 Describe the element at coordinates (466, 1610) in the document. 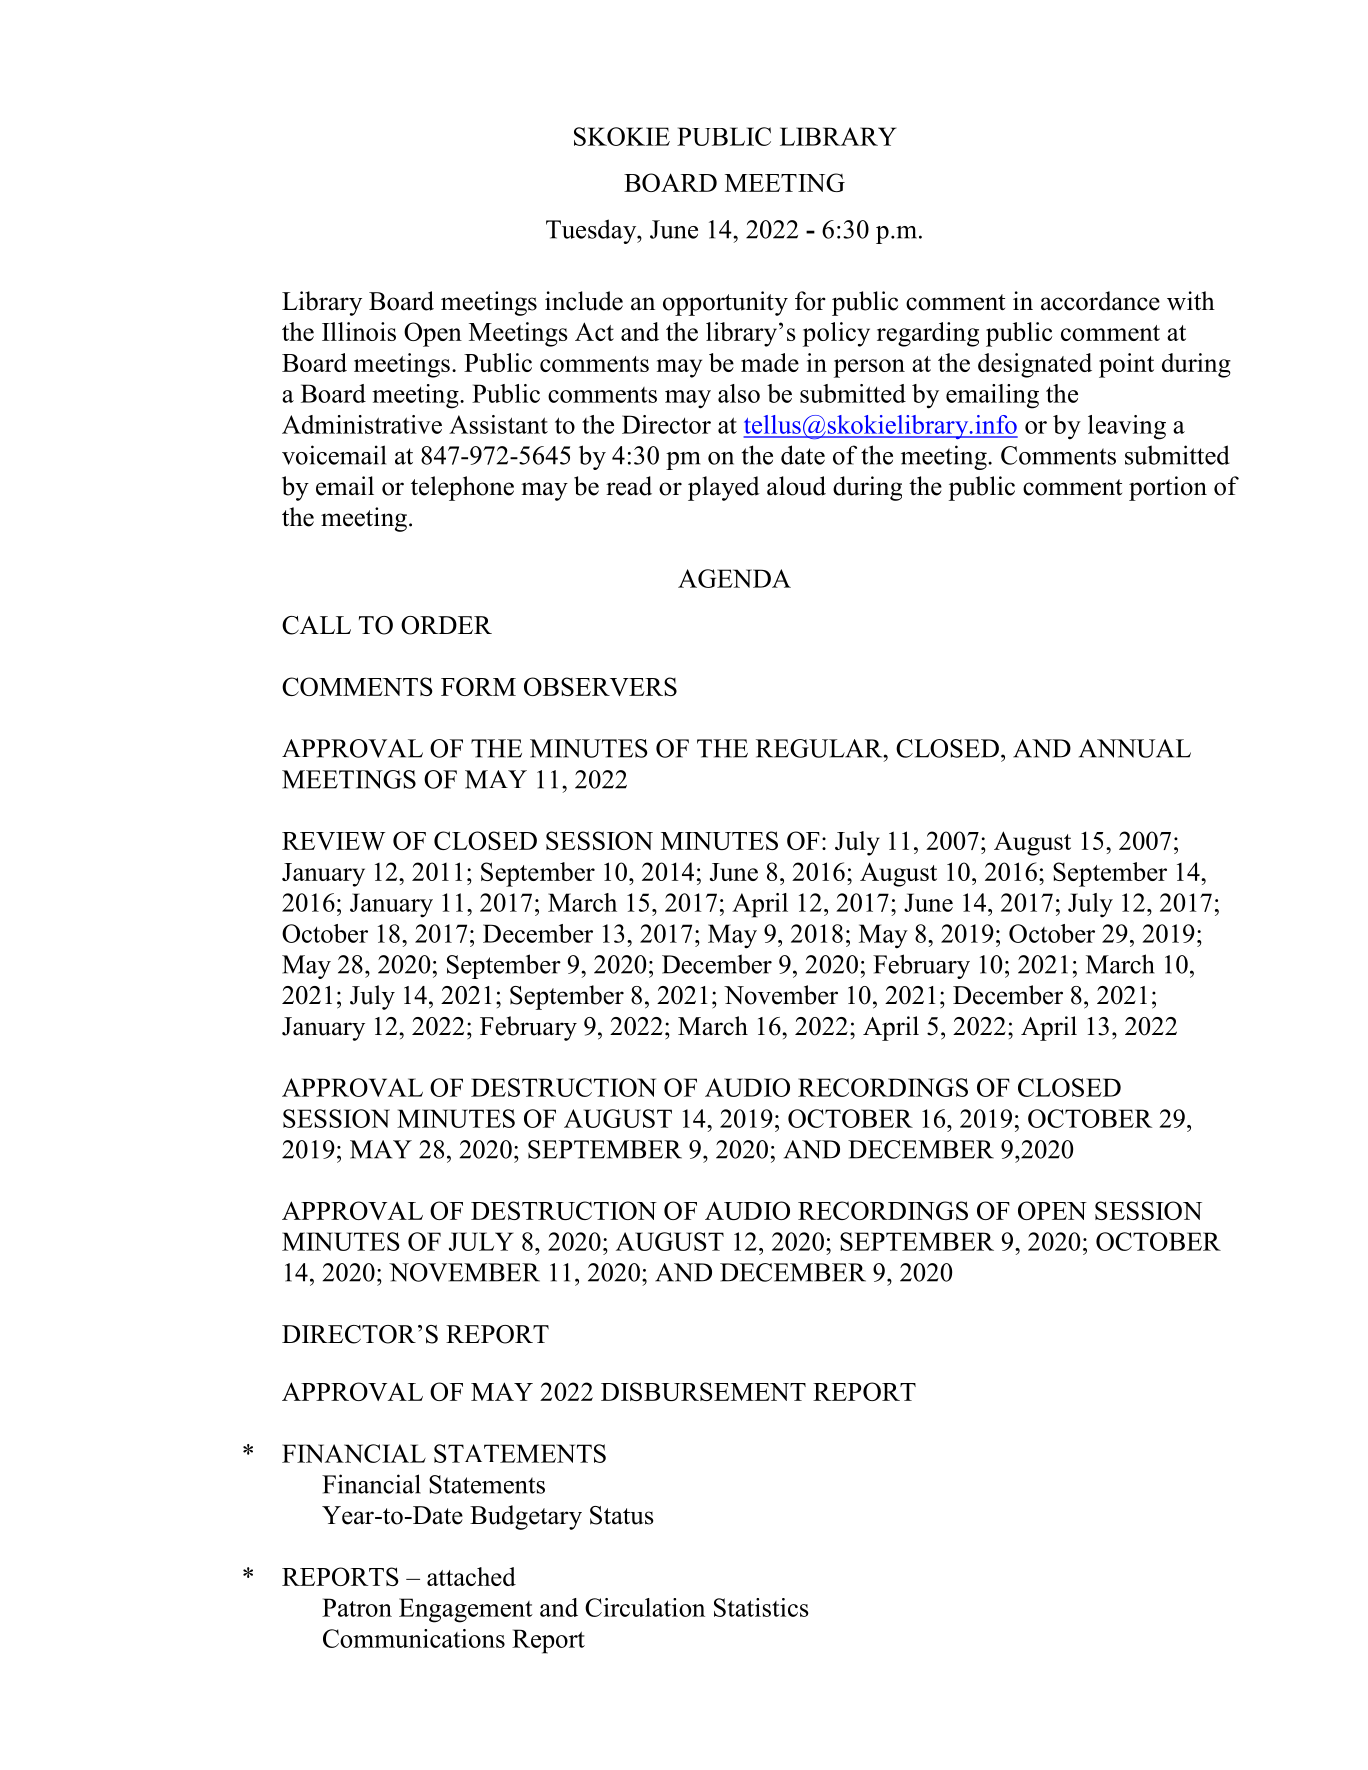

I see `Engagement` at that location.
